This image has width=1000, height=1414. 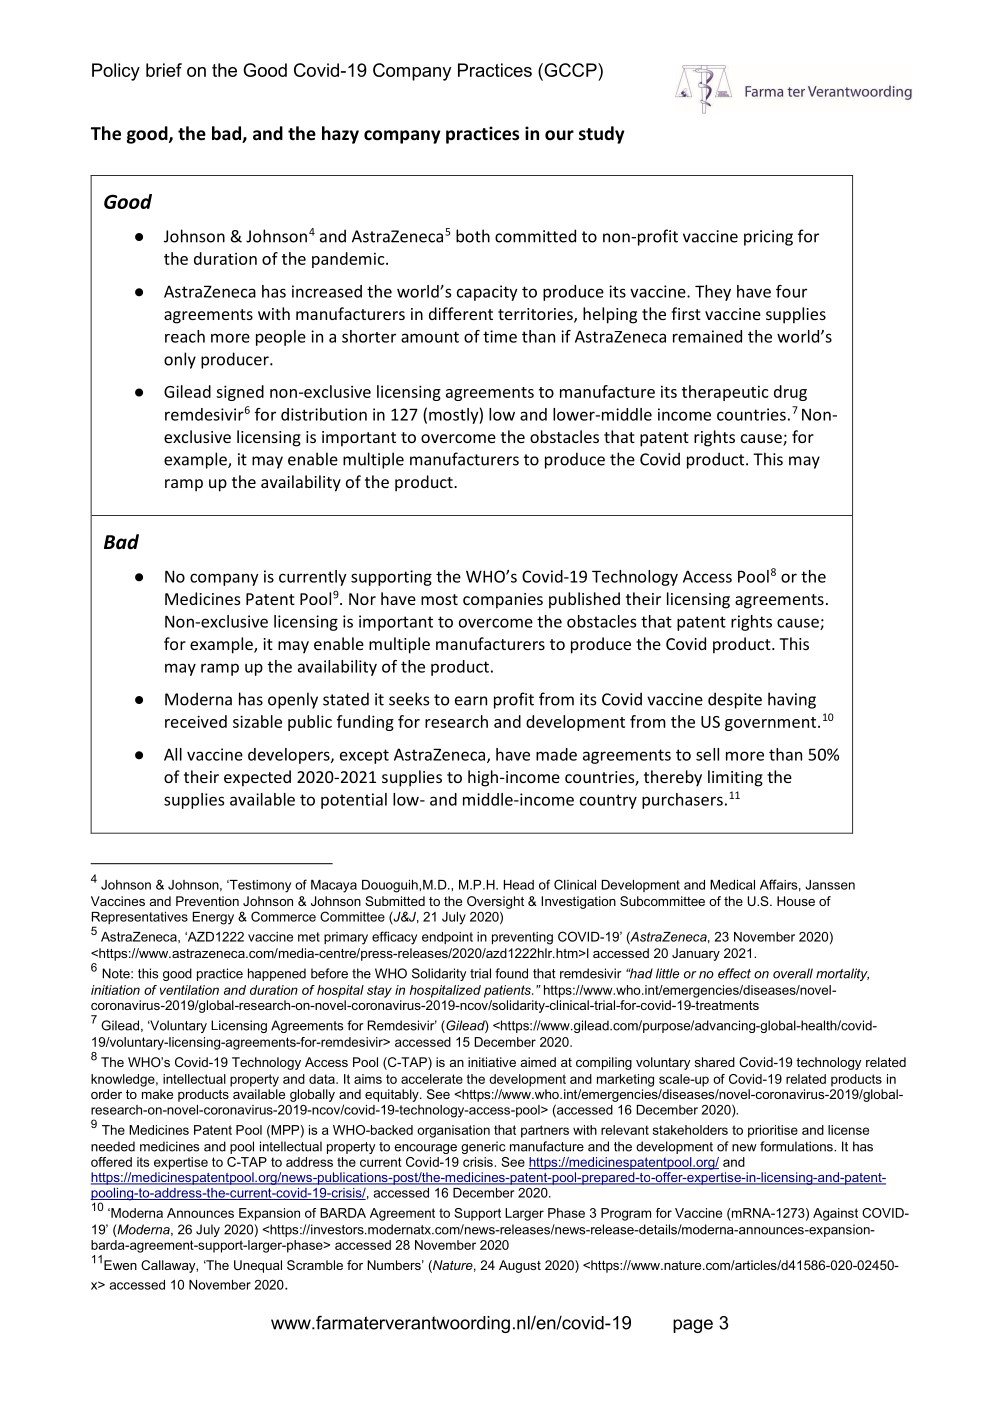 I want to click on despite, so click(x=735, y=700).
